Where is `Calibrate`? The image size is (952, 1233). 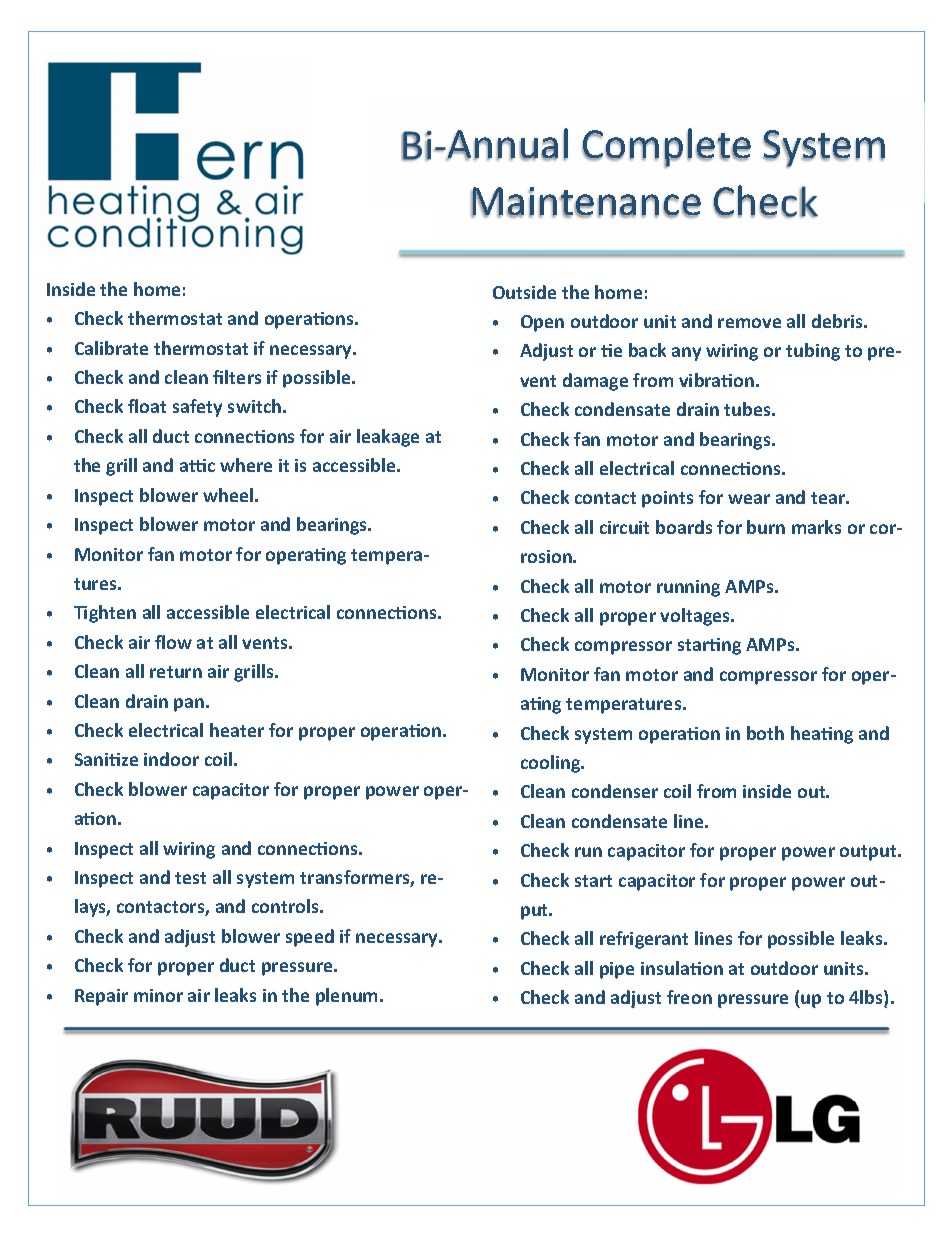
Calibrate is located at coordinates (111, 348).
